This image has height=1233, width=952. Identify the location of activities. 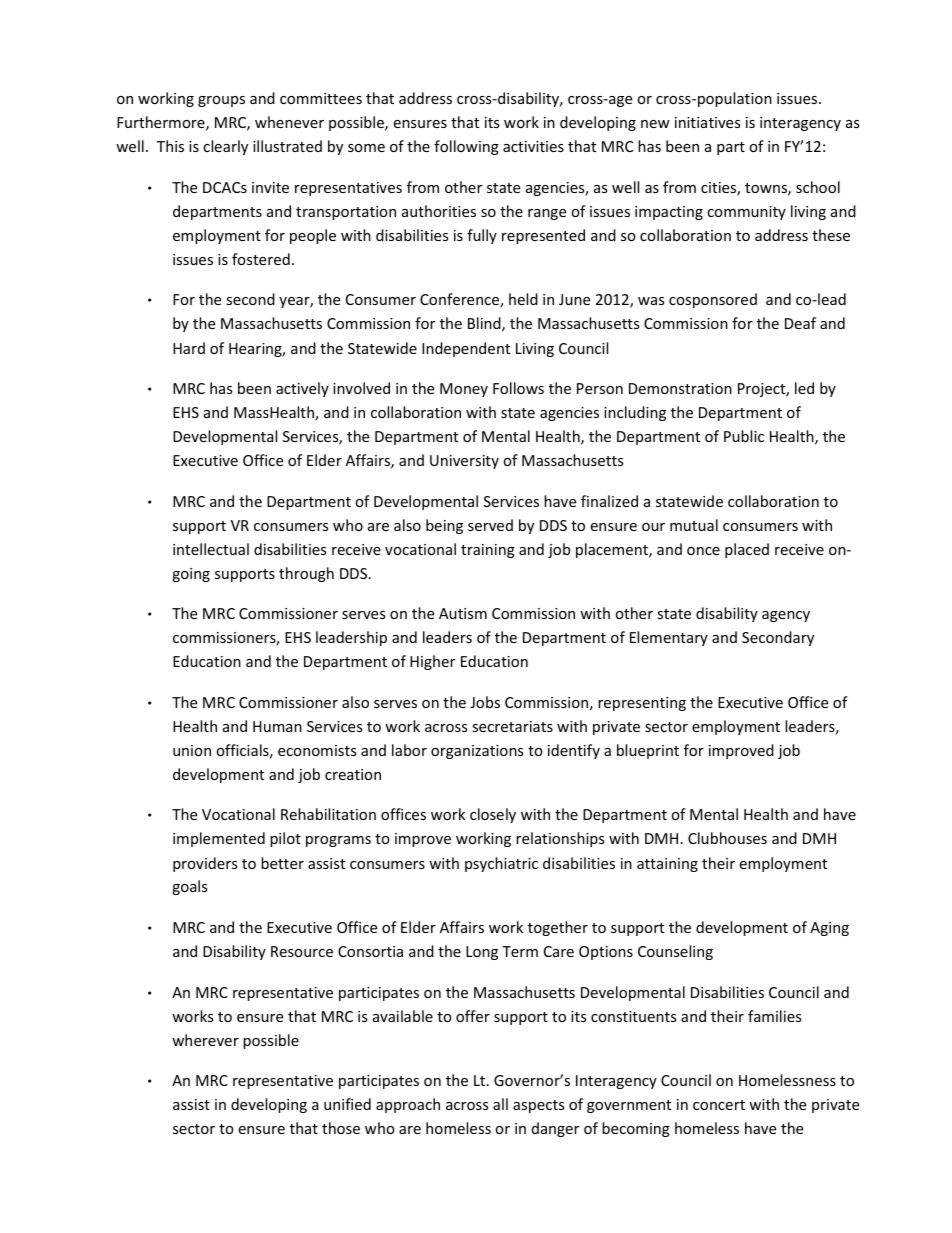
(533, 146).
